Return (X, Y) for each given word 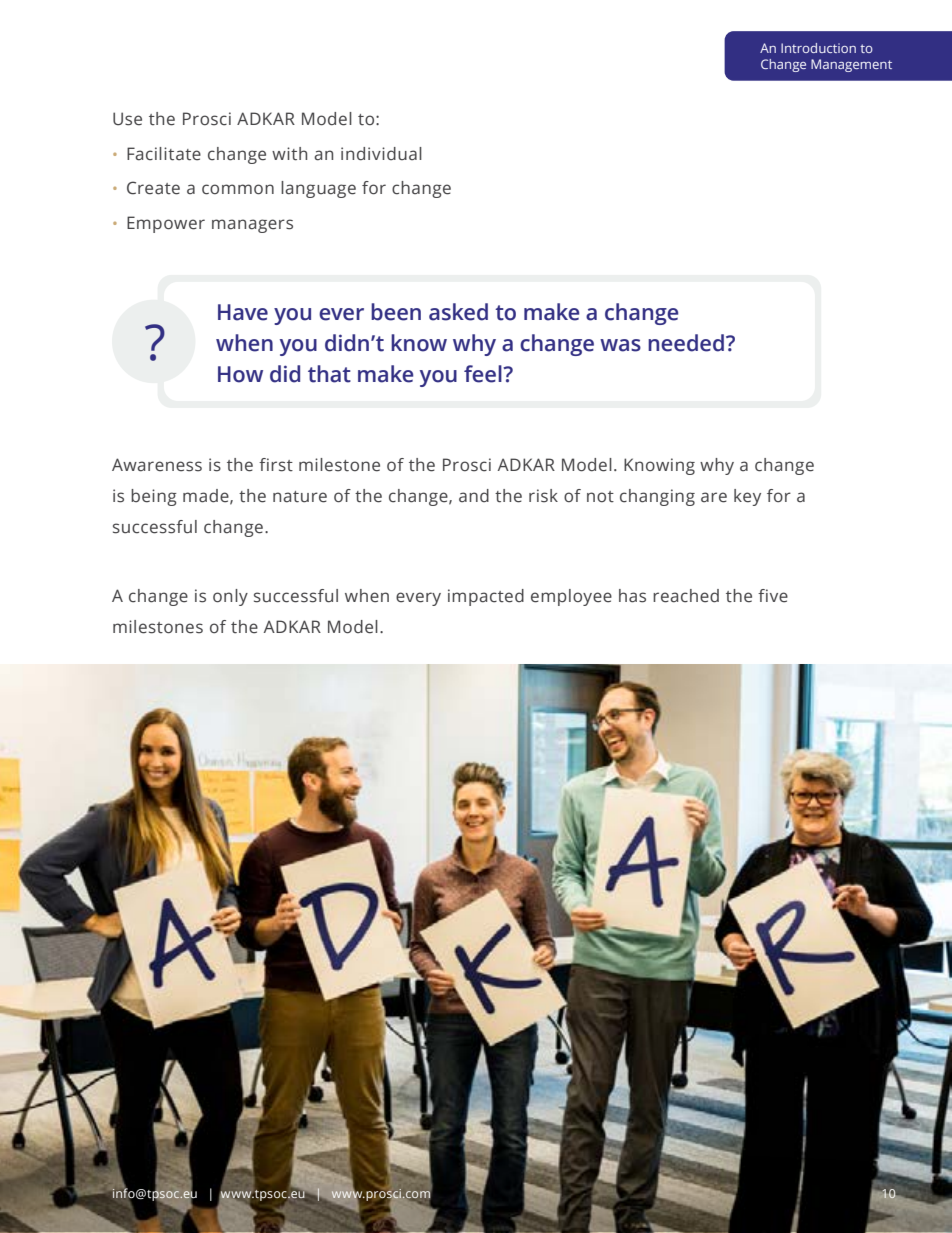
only (230, 597)
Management (851, 65)
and (474, 495)
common (238, 189)
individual (381, 154)
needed (686, 343)
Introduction (818, 48)
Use (127, 119)
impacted (486, 597)
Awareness (157, 465)
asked (458, 312)
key (747, 497)
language (318, 189)
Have (243, 312)
